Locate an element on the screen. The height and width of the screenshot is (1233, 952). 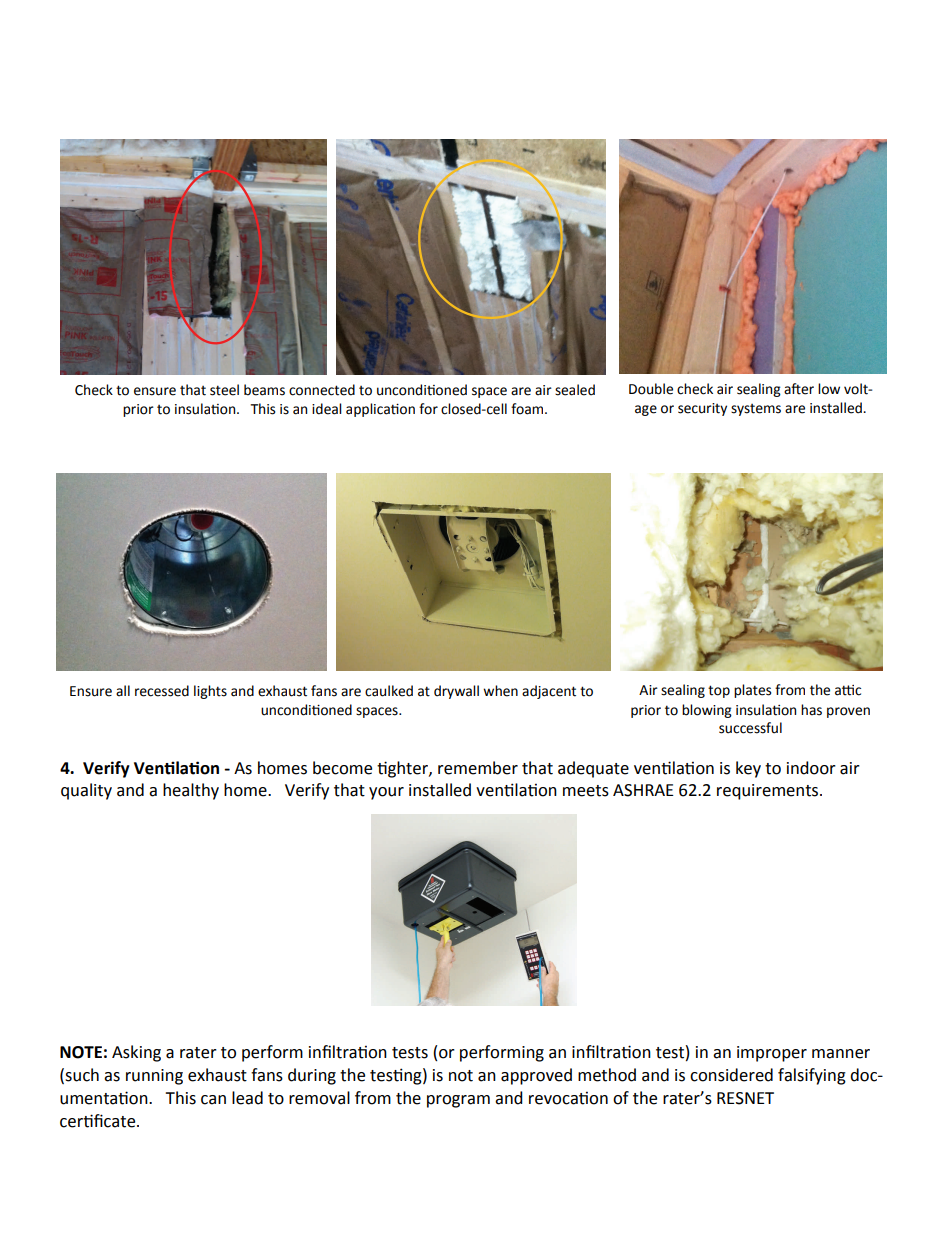
foam is located at coordinates (528, 409).
